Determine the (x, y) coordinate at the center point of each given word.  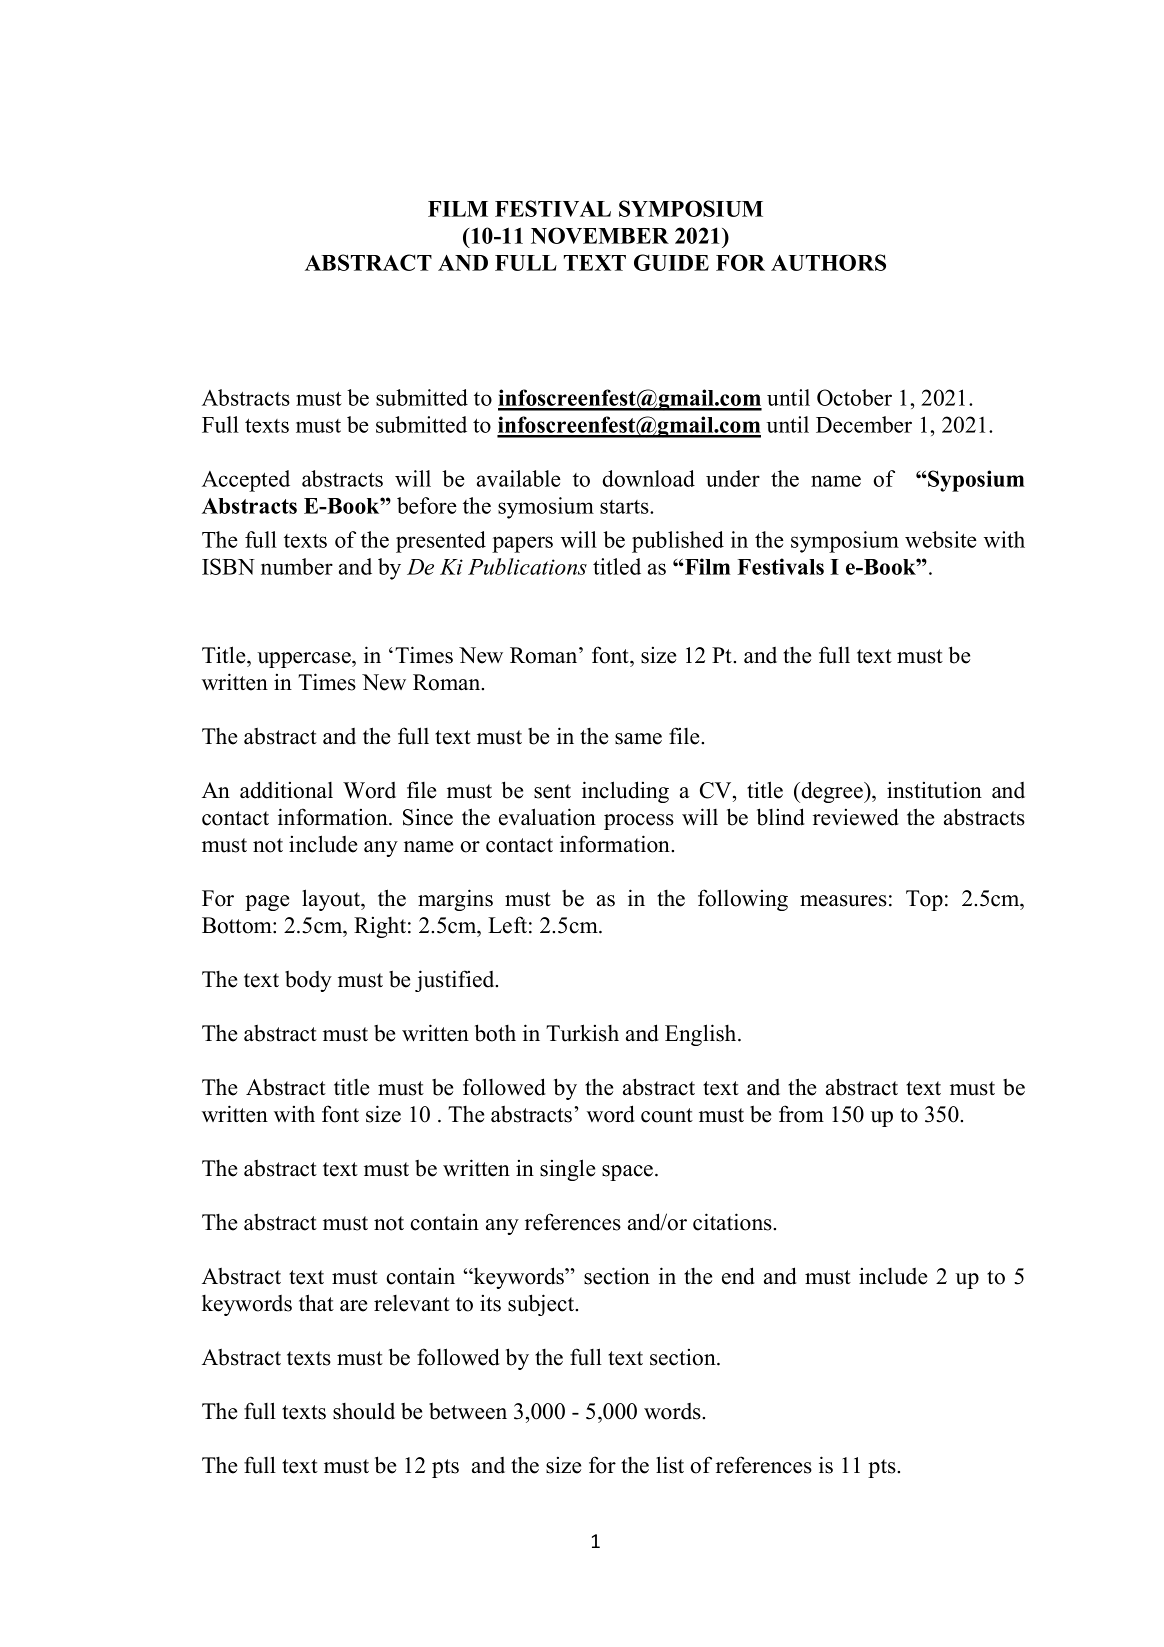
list (670, 1465)
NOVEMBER (600, 235)
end (738, 1276)
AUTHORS (828, 262)
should (364, 1411)
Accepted (246, 481)
